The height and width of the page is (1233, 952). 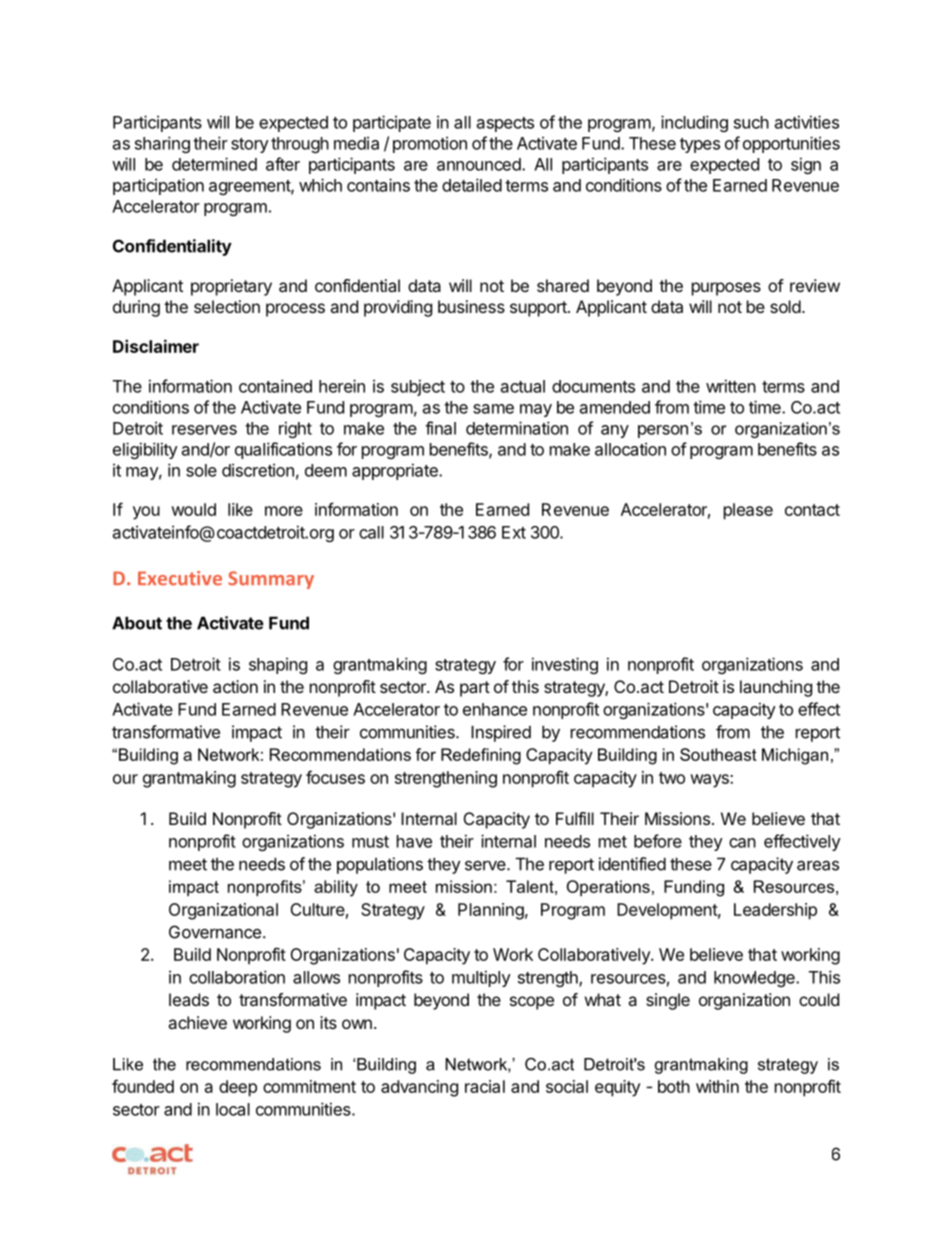 What do you see at coordinates (748, 511) in the page?
I see `please` at bounding box center [748, 511].
